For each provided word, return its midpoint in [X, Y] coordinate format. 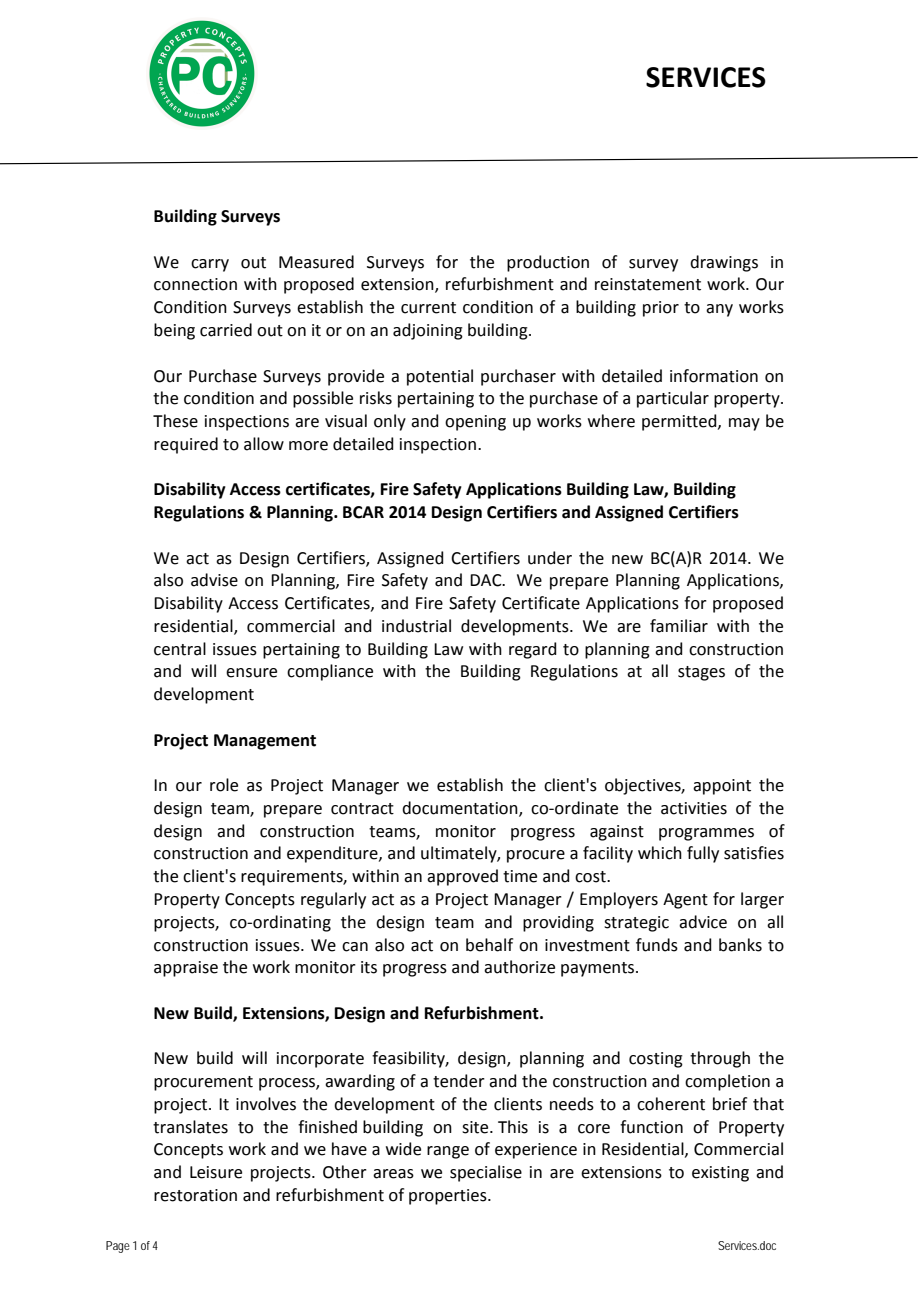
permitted [680, 422]
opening [475, 423]
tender [459, 1081]
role [224, 785]
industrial [416, 626]
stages [701, 673]
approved [462, 877]
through [720, 1059]
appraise [186, 969]
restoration [195, 1195]
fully [703, 854]
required [186, 445]
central [180, 649]
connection [195, 284]
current [428, 308]
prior [661, 309]
